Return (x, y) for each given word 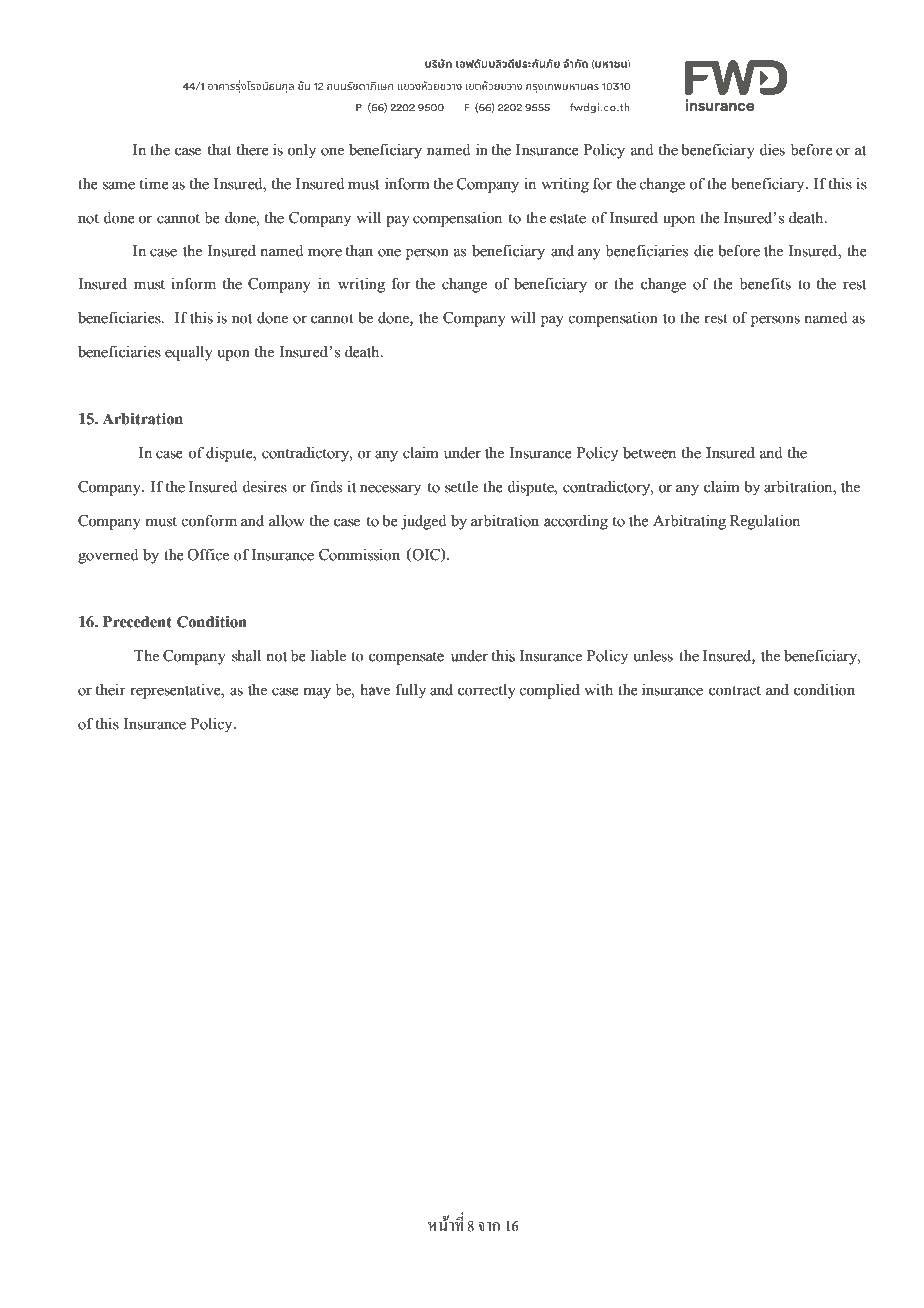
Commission (359, 555)
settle (461, 487)
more (325, 252)
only (301, 151)
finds (326, 487)
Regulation (765, 522)
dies (772, 150)
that (220, 150)
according (576, 522)
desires (264, 487)
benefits (765, 284)
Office (208, 555)
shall (246, 656)
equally (189, 353)
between (649, 453)
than (359, 251)
